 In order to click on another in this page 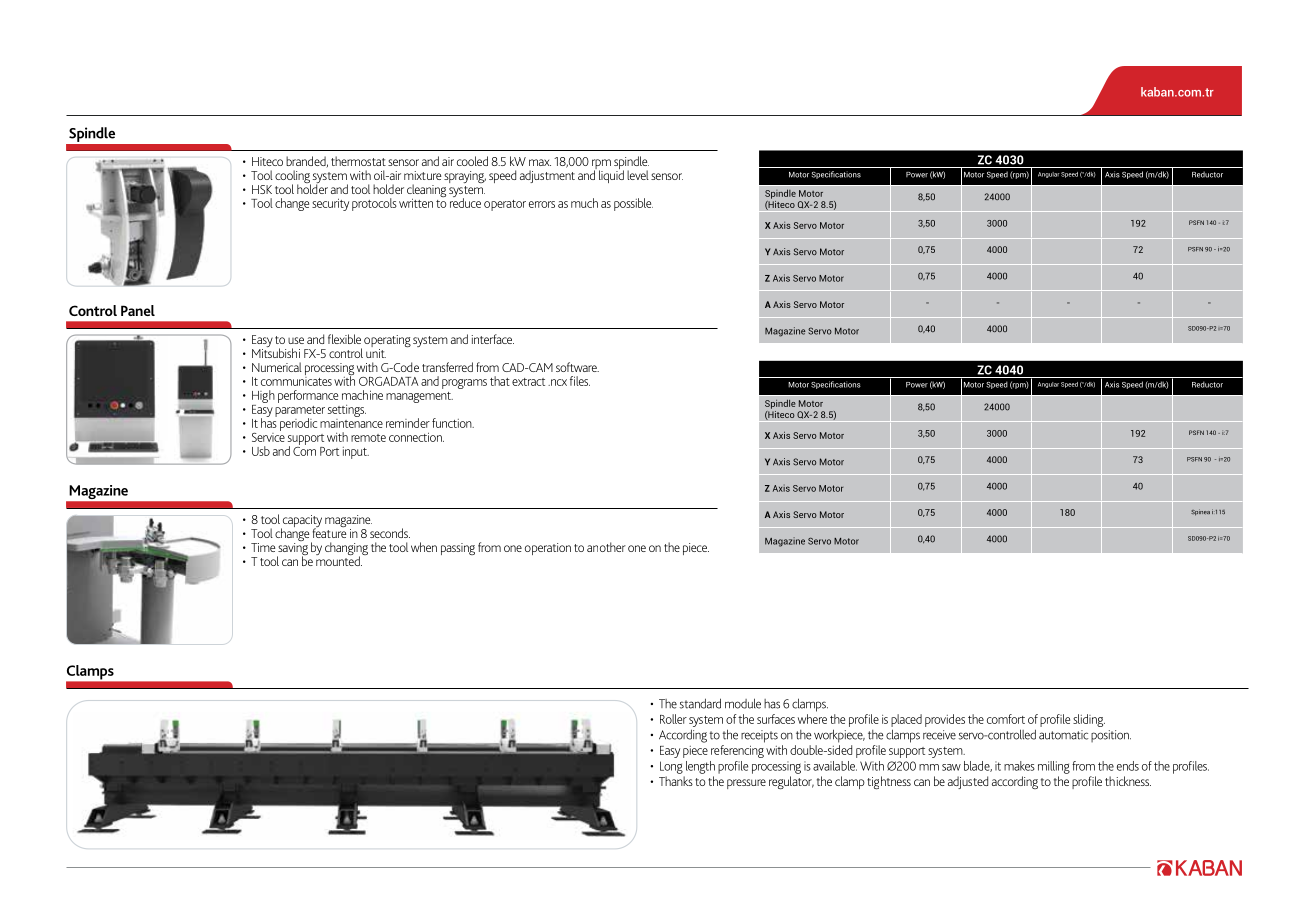, I will do `click(606, 547)`.
